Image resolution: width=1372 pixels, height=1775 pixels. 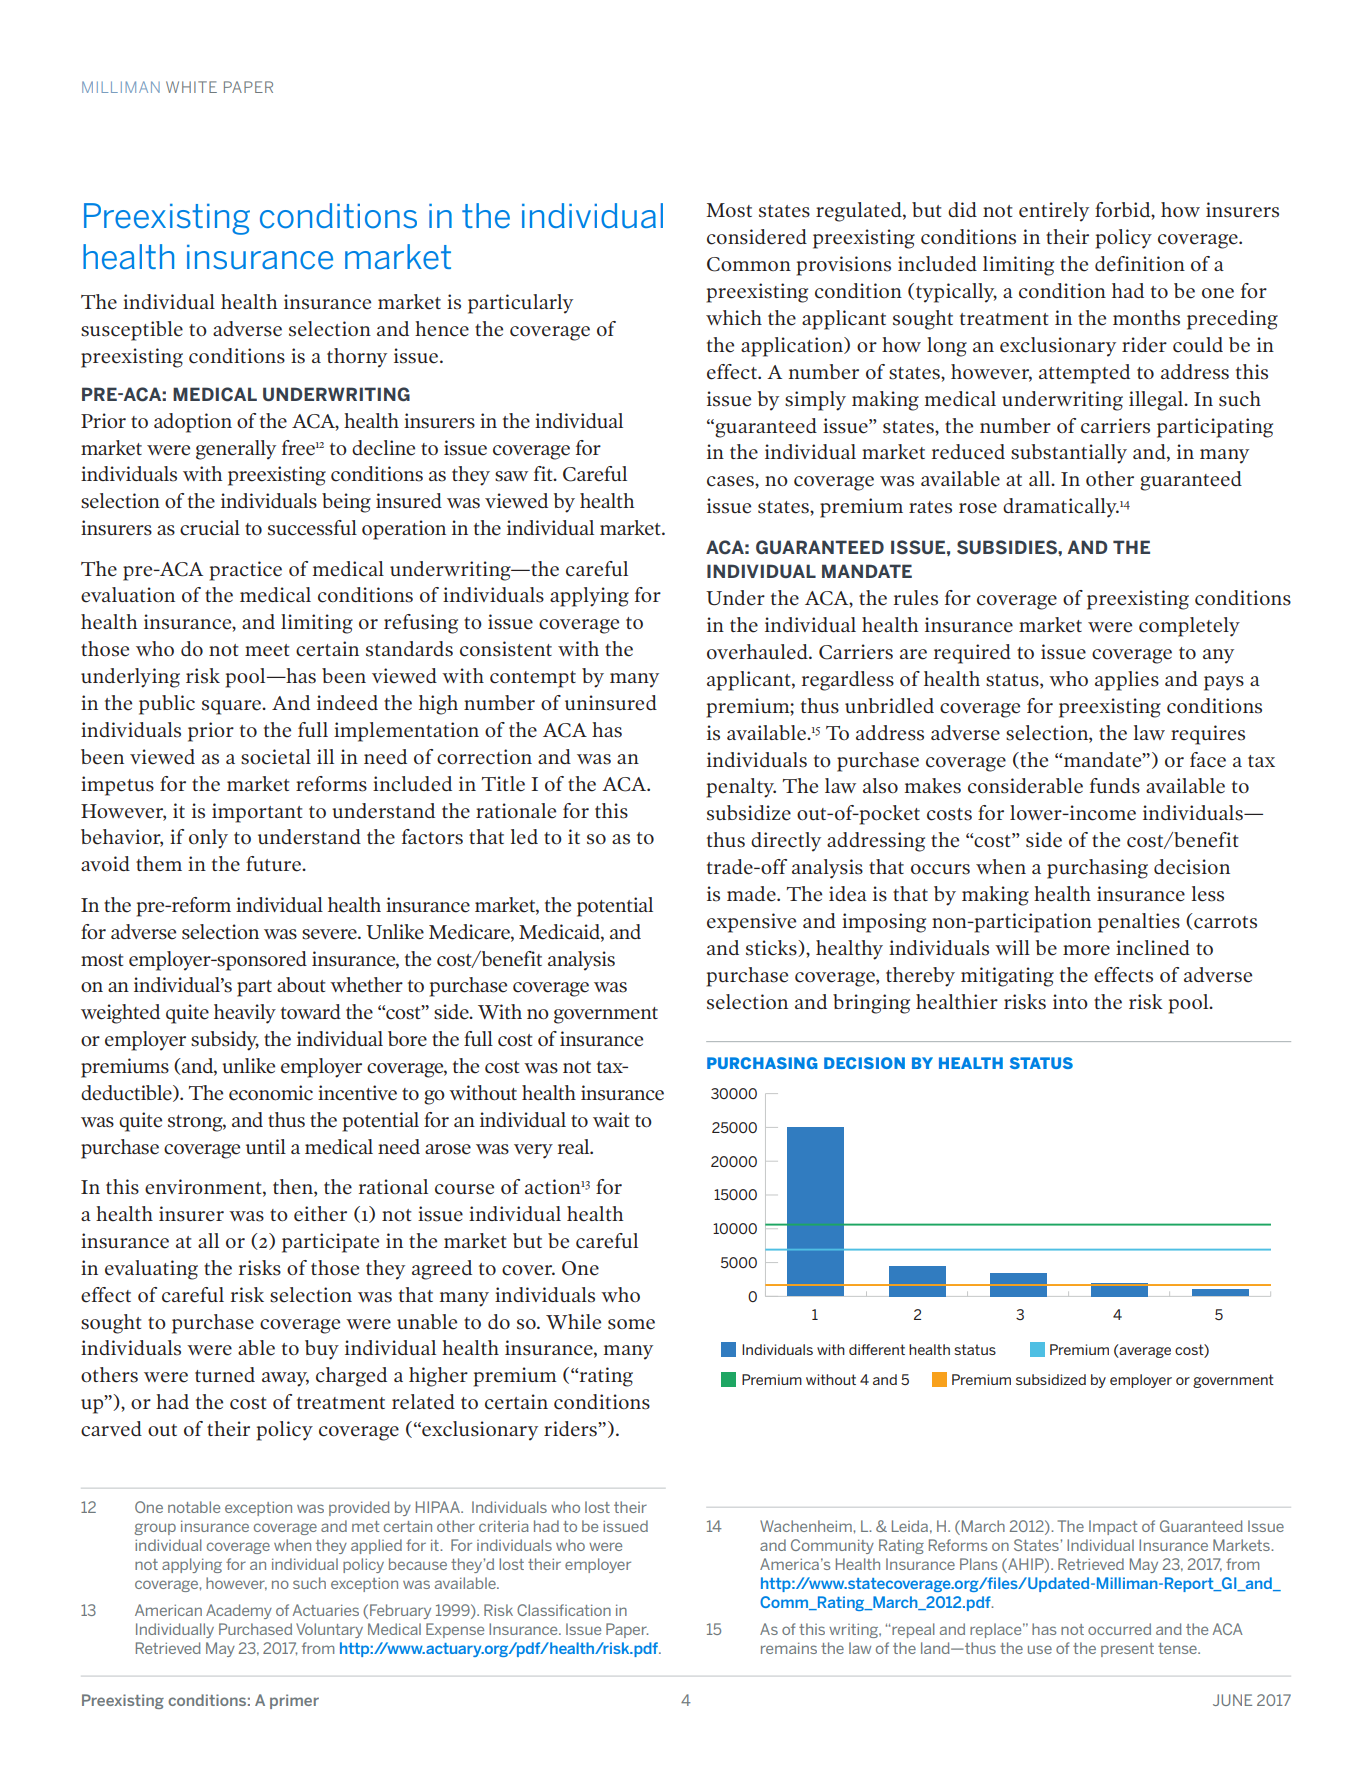 I want to click on WHITE, so click(x=191, y=87).
